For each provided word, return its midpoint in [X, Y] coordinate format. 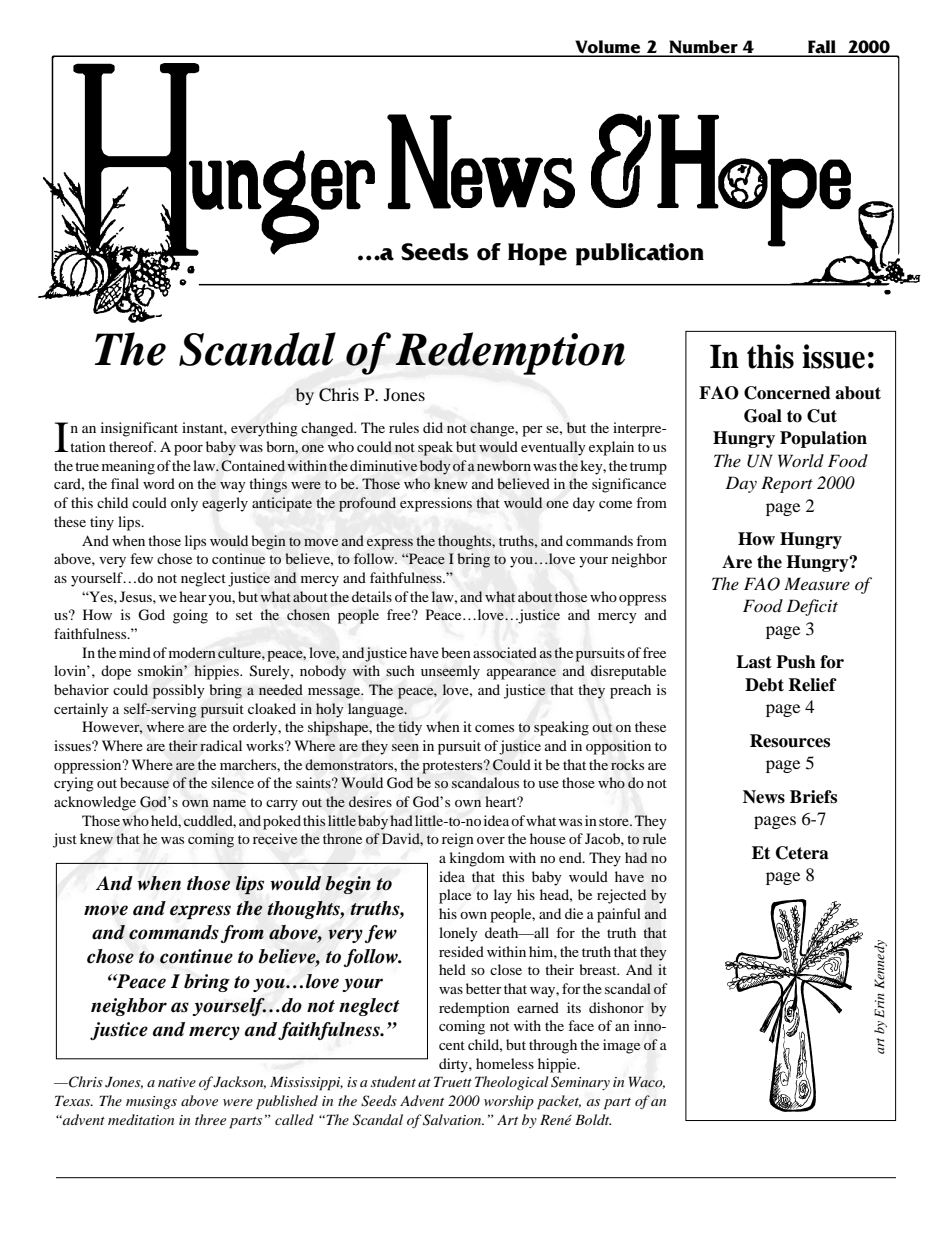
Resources [790, 741]
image [621, 1046]
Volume [608, 48]
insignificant [139, 429]
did [433, 427]
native [177, 1082]
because [144, 782]
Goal [763, 416]
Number [703, 48]
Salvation [453, 1120]
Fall [822, 48]
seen [405, 747]
